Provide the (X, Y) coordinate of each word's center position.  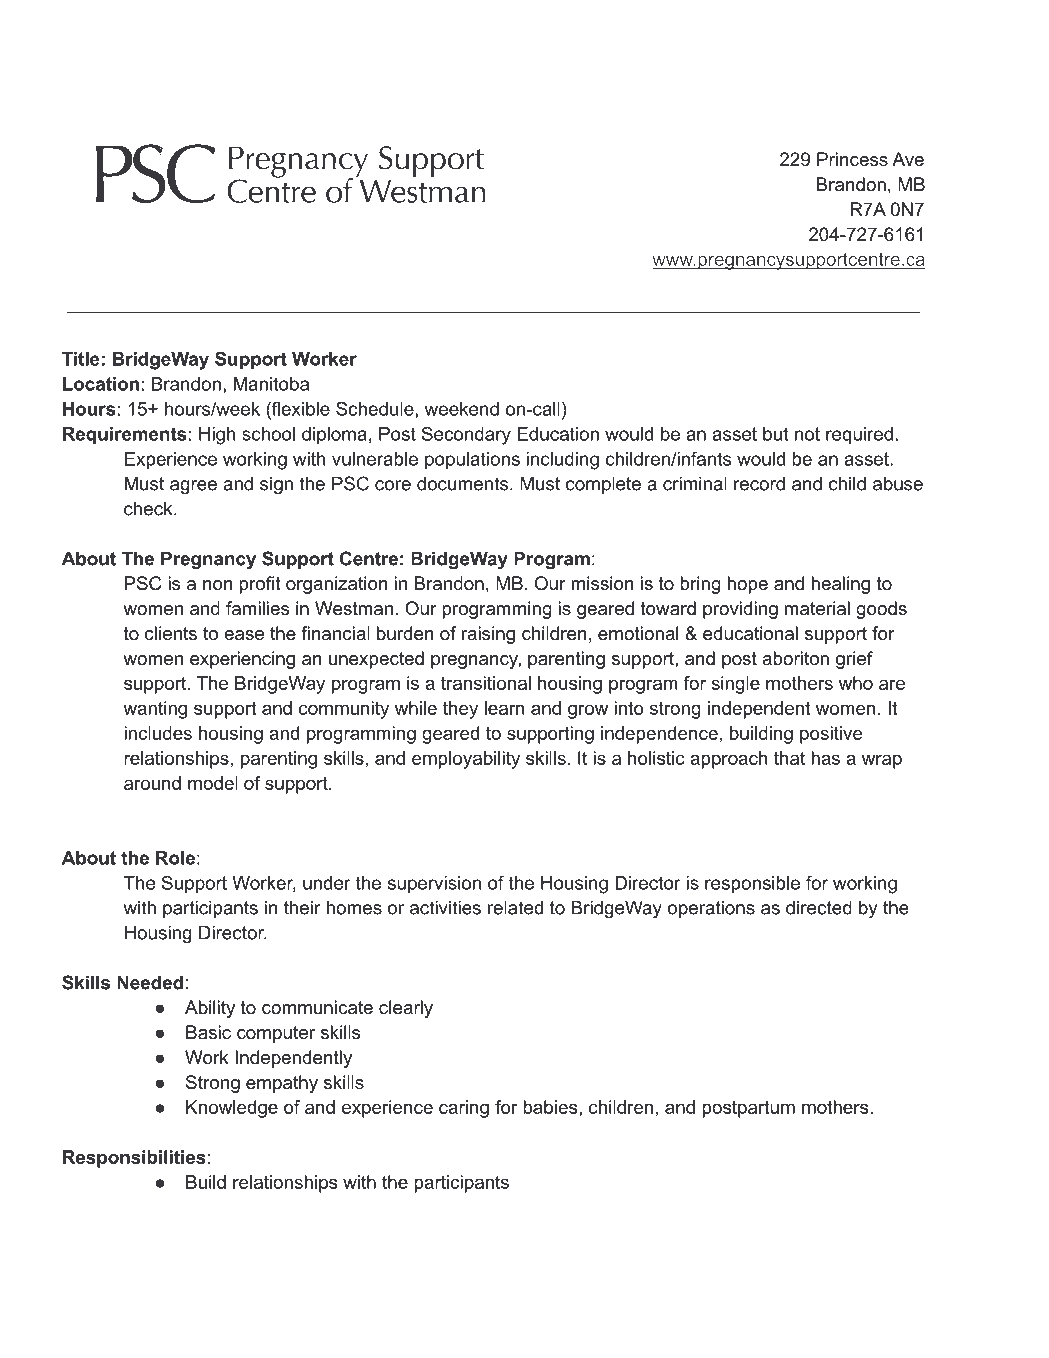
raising (488, 635)
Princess (852, 159)
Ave (908, 159)
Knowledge (232, 1109)
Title (81, 359)
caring (464, 1109)
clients (171, 633)
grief (854, 660)
